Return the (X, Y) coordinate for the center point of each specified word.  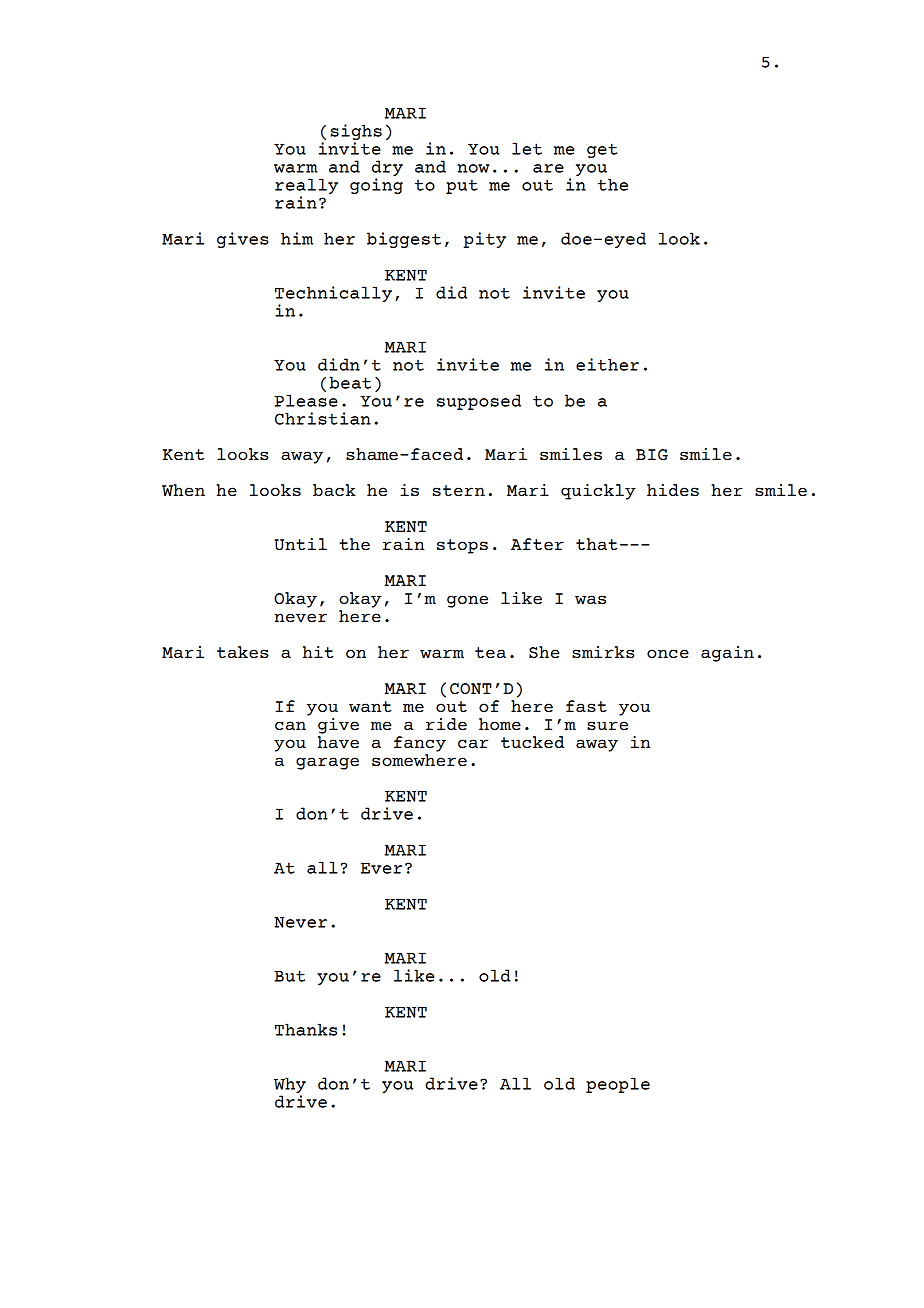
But (289, 976)
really (306, 187)
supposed (479, 402)
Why (290, 1085)
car (473, 743)
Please (306, 400)
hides (673, 490)
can (290, 725)
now (474, 168)
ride (446, 724)
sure (607, 725)
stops (462, 546)
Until (300, 544)
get (602, 150)
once (668, 653)
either (607, 364)
